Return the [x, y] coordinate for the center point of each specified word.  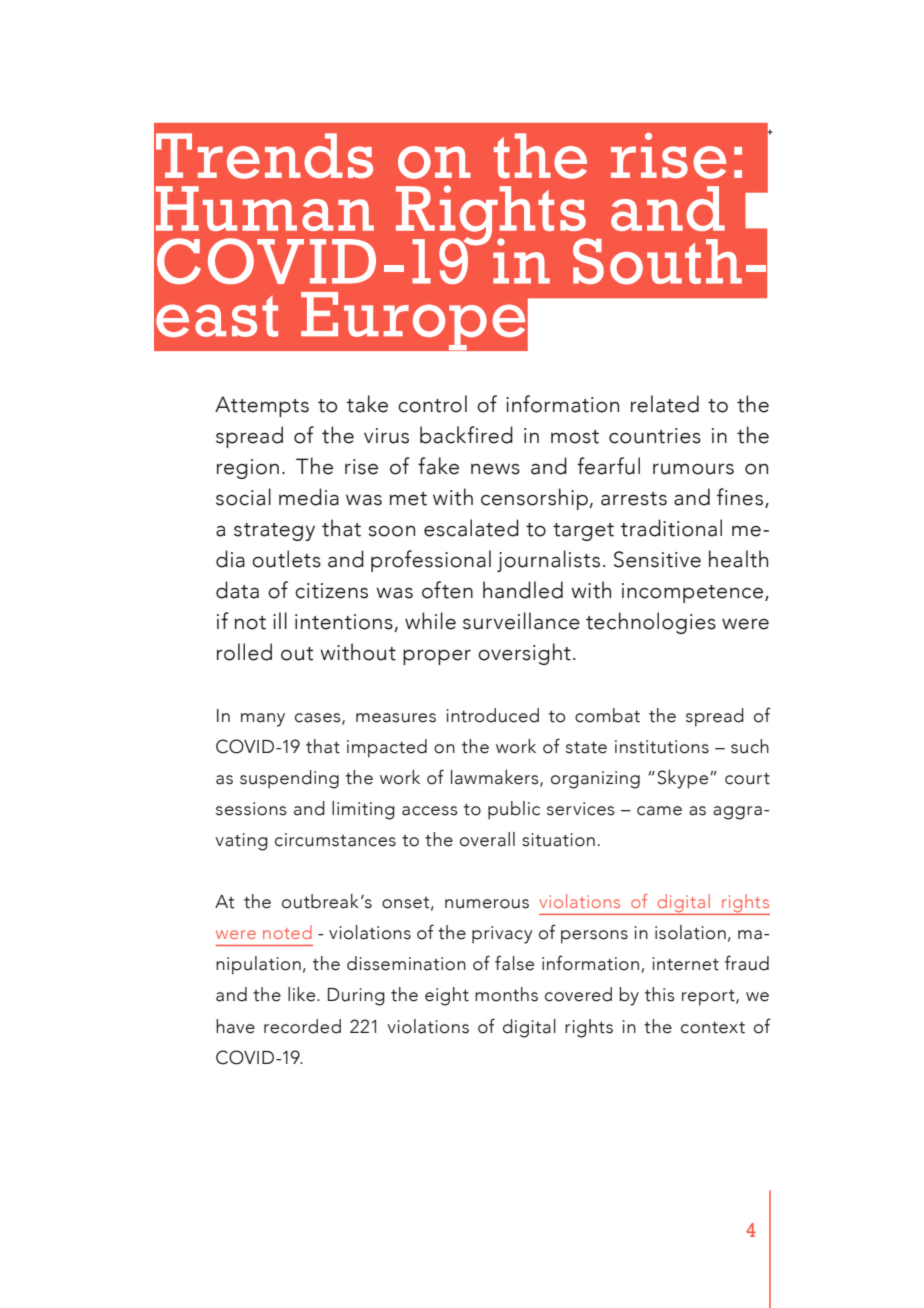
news [495, 469]
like [303, 994]
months [506, 994]
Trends [264, 156]
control [432, 404]
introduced [492, 715]
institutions [662, 747]
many [263, 720]
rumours [693, 469]
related [665, 404]
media [309, 497]
